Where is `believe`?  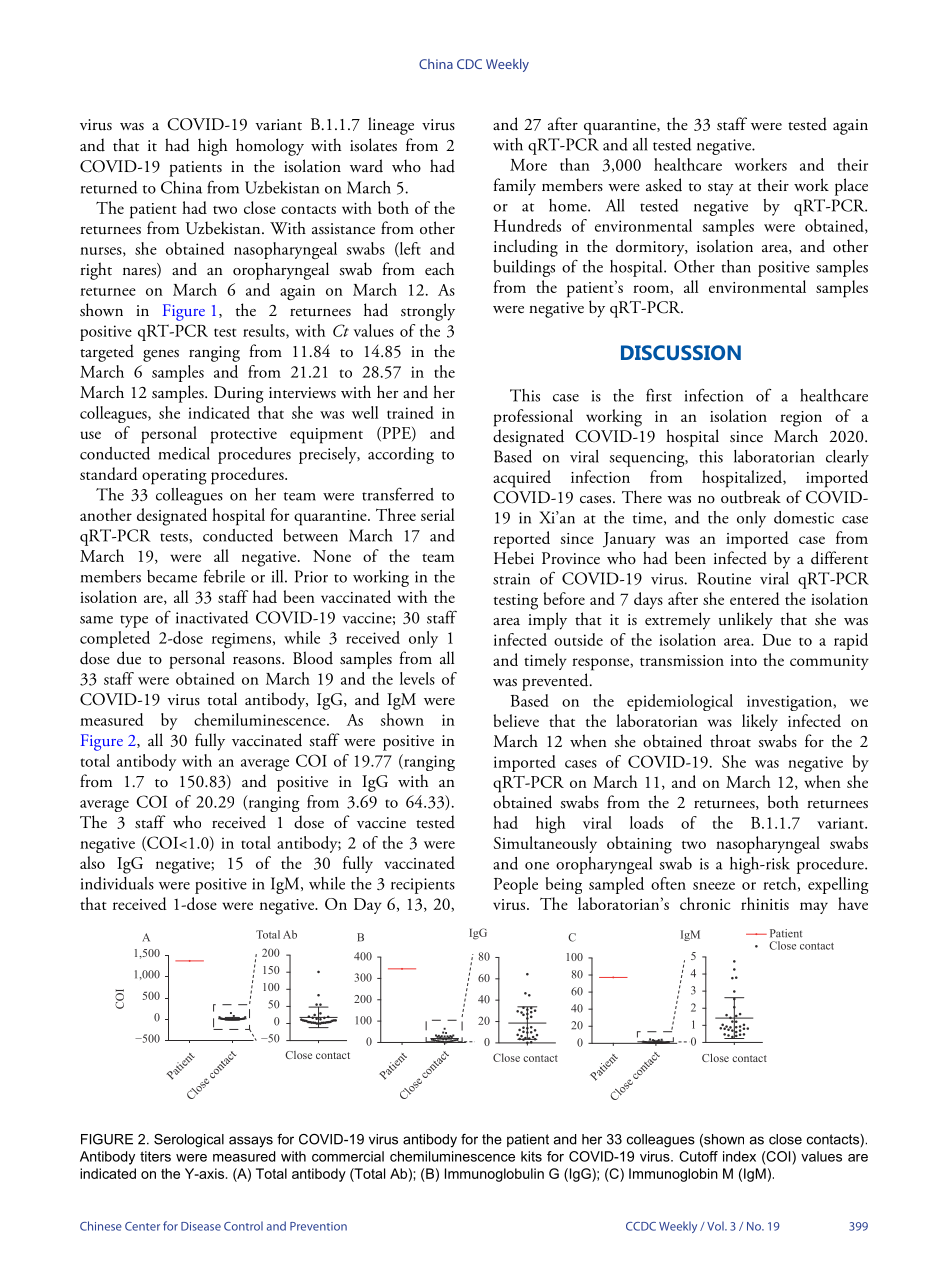 believe is located at coordinates (516, 720).
